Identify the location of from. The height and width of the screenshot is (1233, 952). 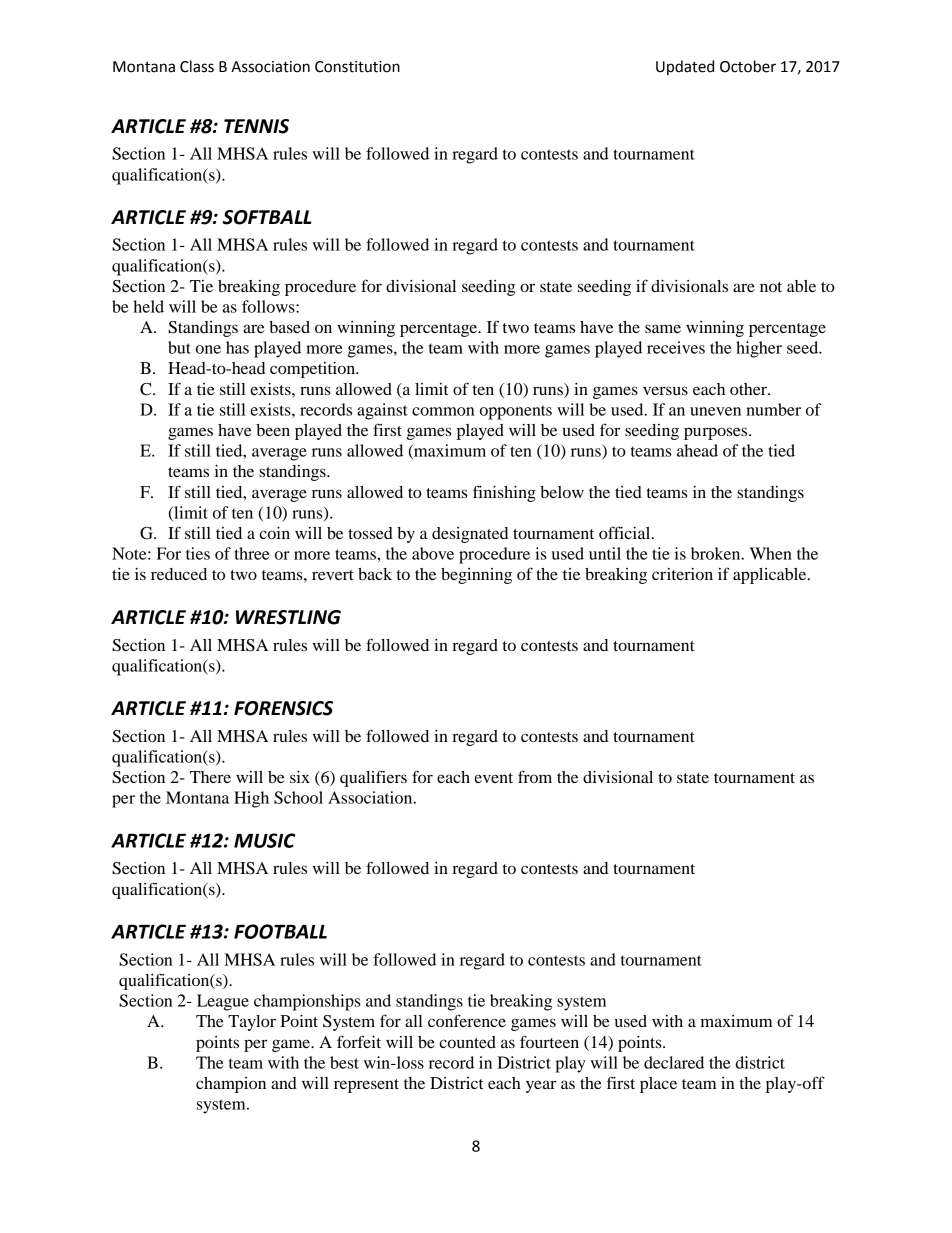
(535, 776).
